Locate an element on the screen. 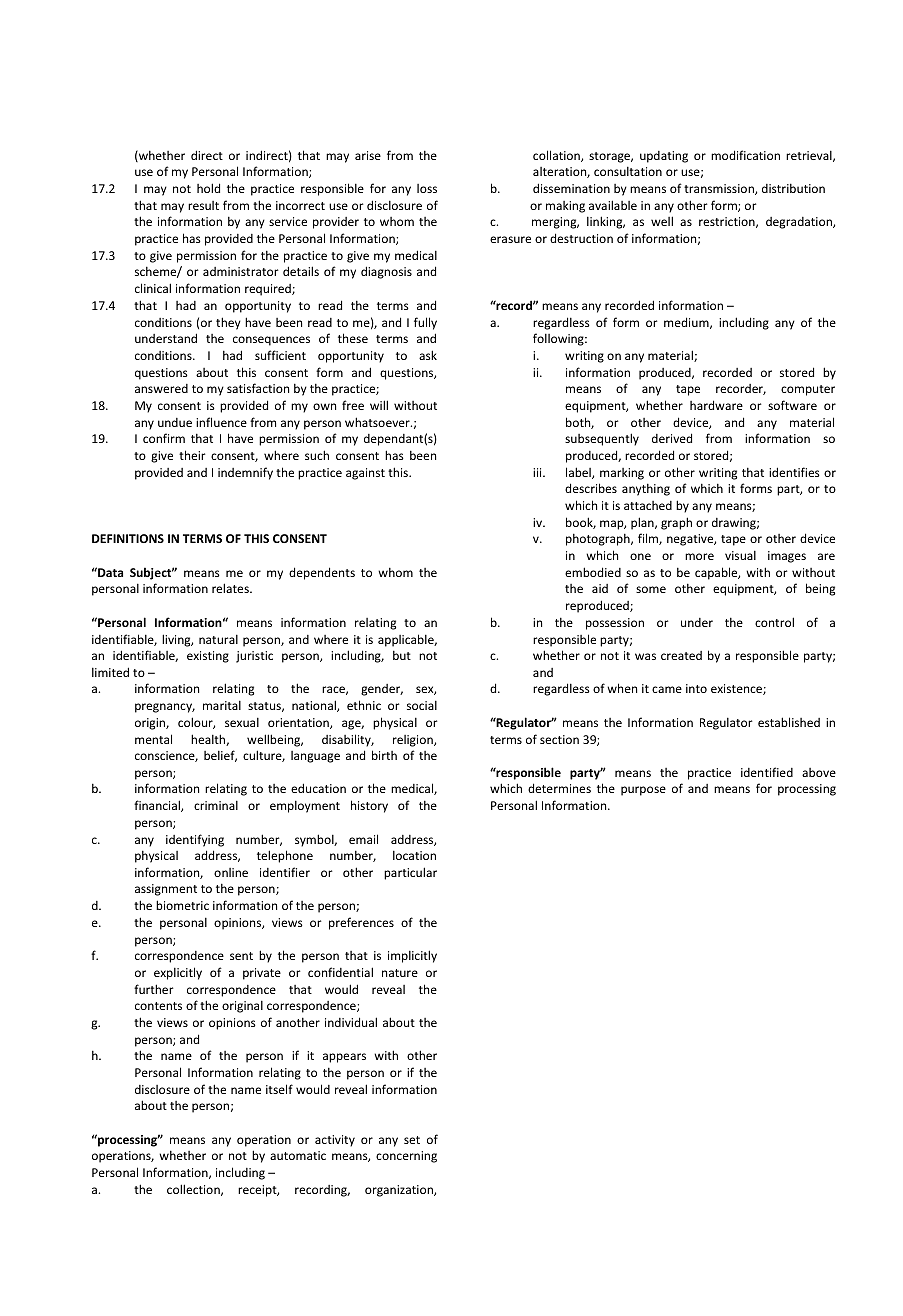 The height and width of the screenshot is (1316, 903). existing is located at coordinates (208, 657).
